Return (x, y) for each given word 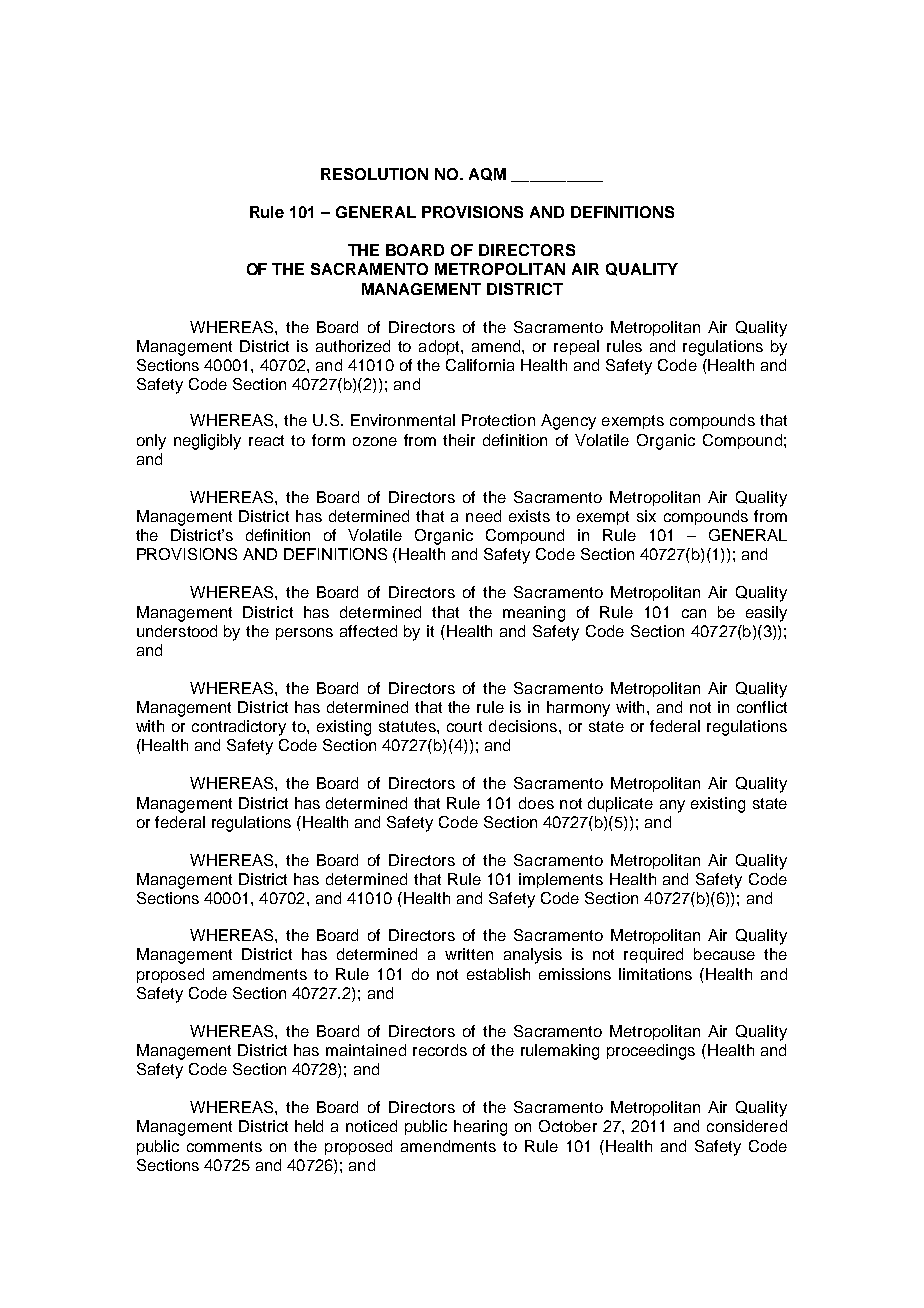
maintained (366, 1050)
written (469, 954)
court (464, 726)
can (694, 613)
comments (224, 1146)
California (480, 365)
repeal (576, 347)
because (724, 954)
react (266, 440)
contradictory (239, 728)
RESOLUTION (374, 174)
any (672, 806)
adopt (440, 347)
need (483, 516)
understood (177, 631)
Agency (568, 422)
